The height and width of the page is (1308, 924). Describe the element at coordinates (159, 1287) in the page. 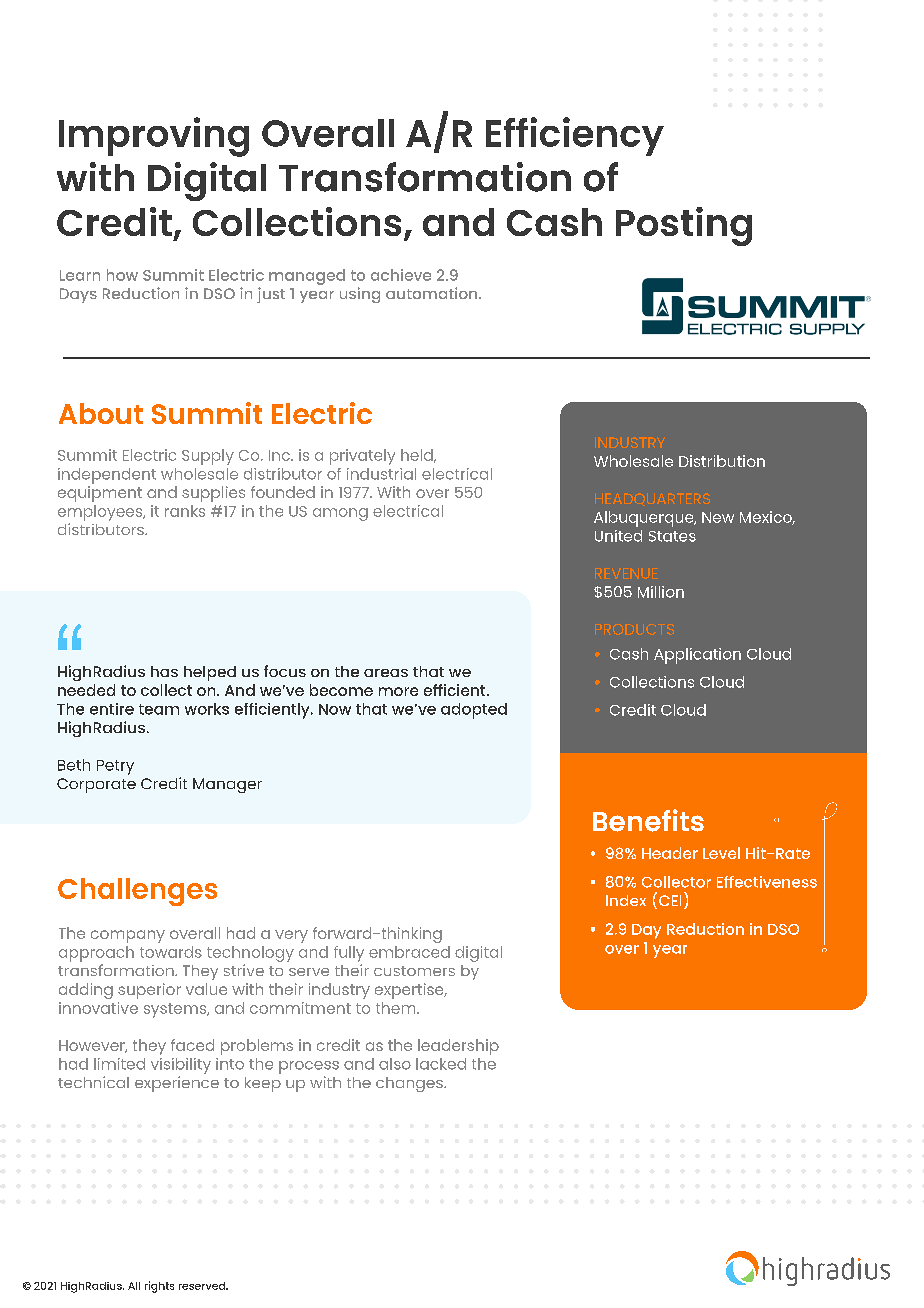

I see `rights` at that location.
